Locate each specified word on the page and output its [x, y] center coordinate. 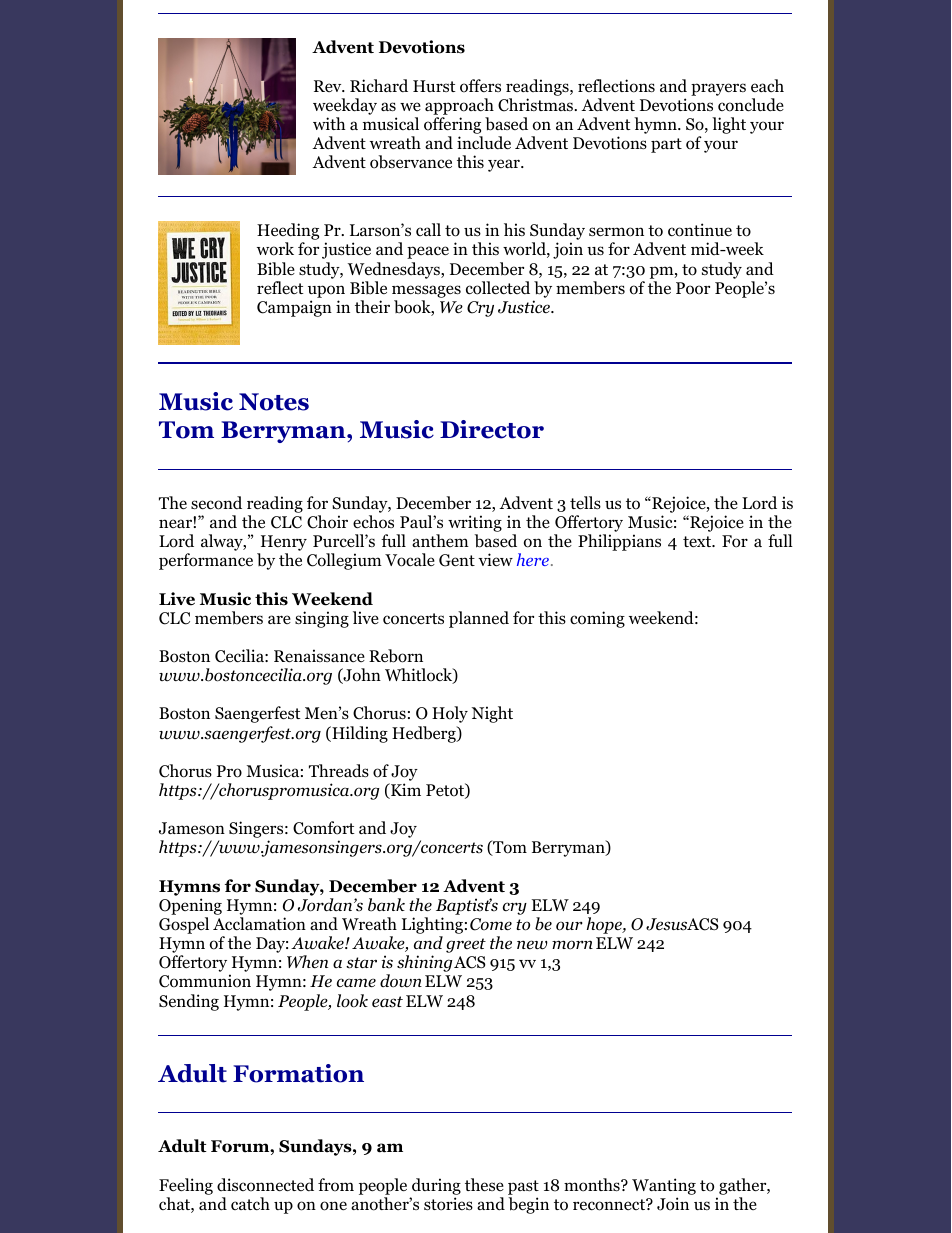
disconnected [265, 1185]
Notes [274, 402]
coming [597, 619]
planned [479, 619]
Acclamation [259, 924]
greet [466, 945]
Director [492, 429]
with [329, 123]
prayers [718, 89]
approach [459, 106]
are [279, 619]
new [532, 945]
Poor [693, 288]
